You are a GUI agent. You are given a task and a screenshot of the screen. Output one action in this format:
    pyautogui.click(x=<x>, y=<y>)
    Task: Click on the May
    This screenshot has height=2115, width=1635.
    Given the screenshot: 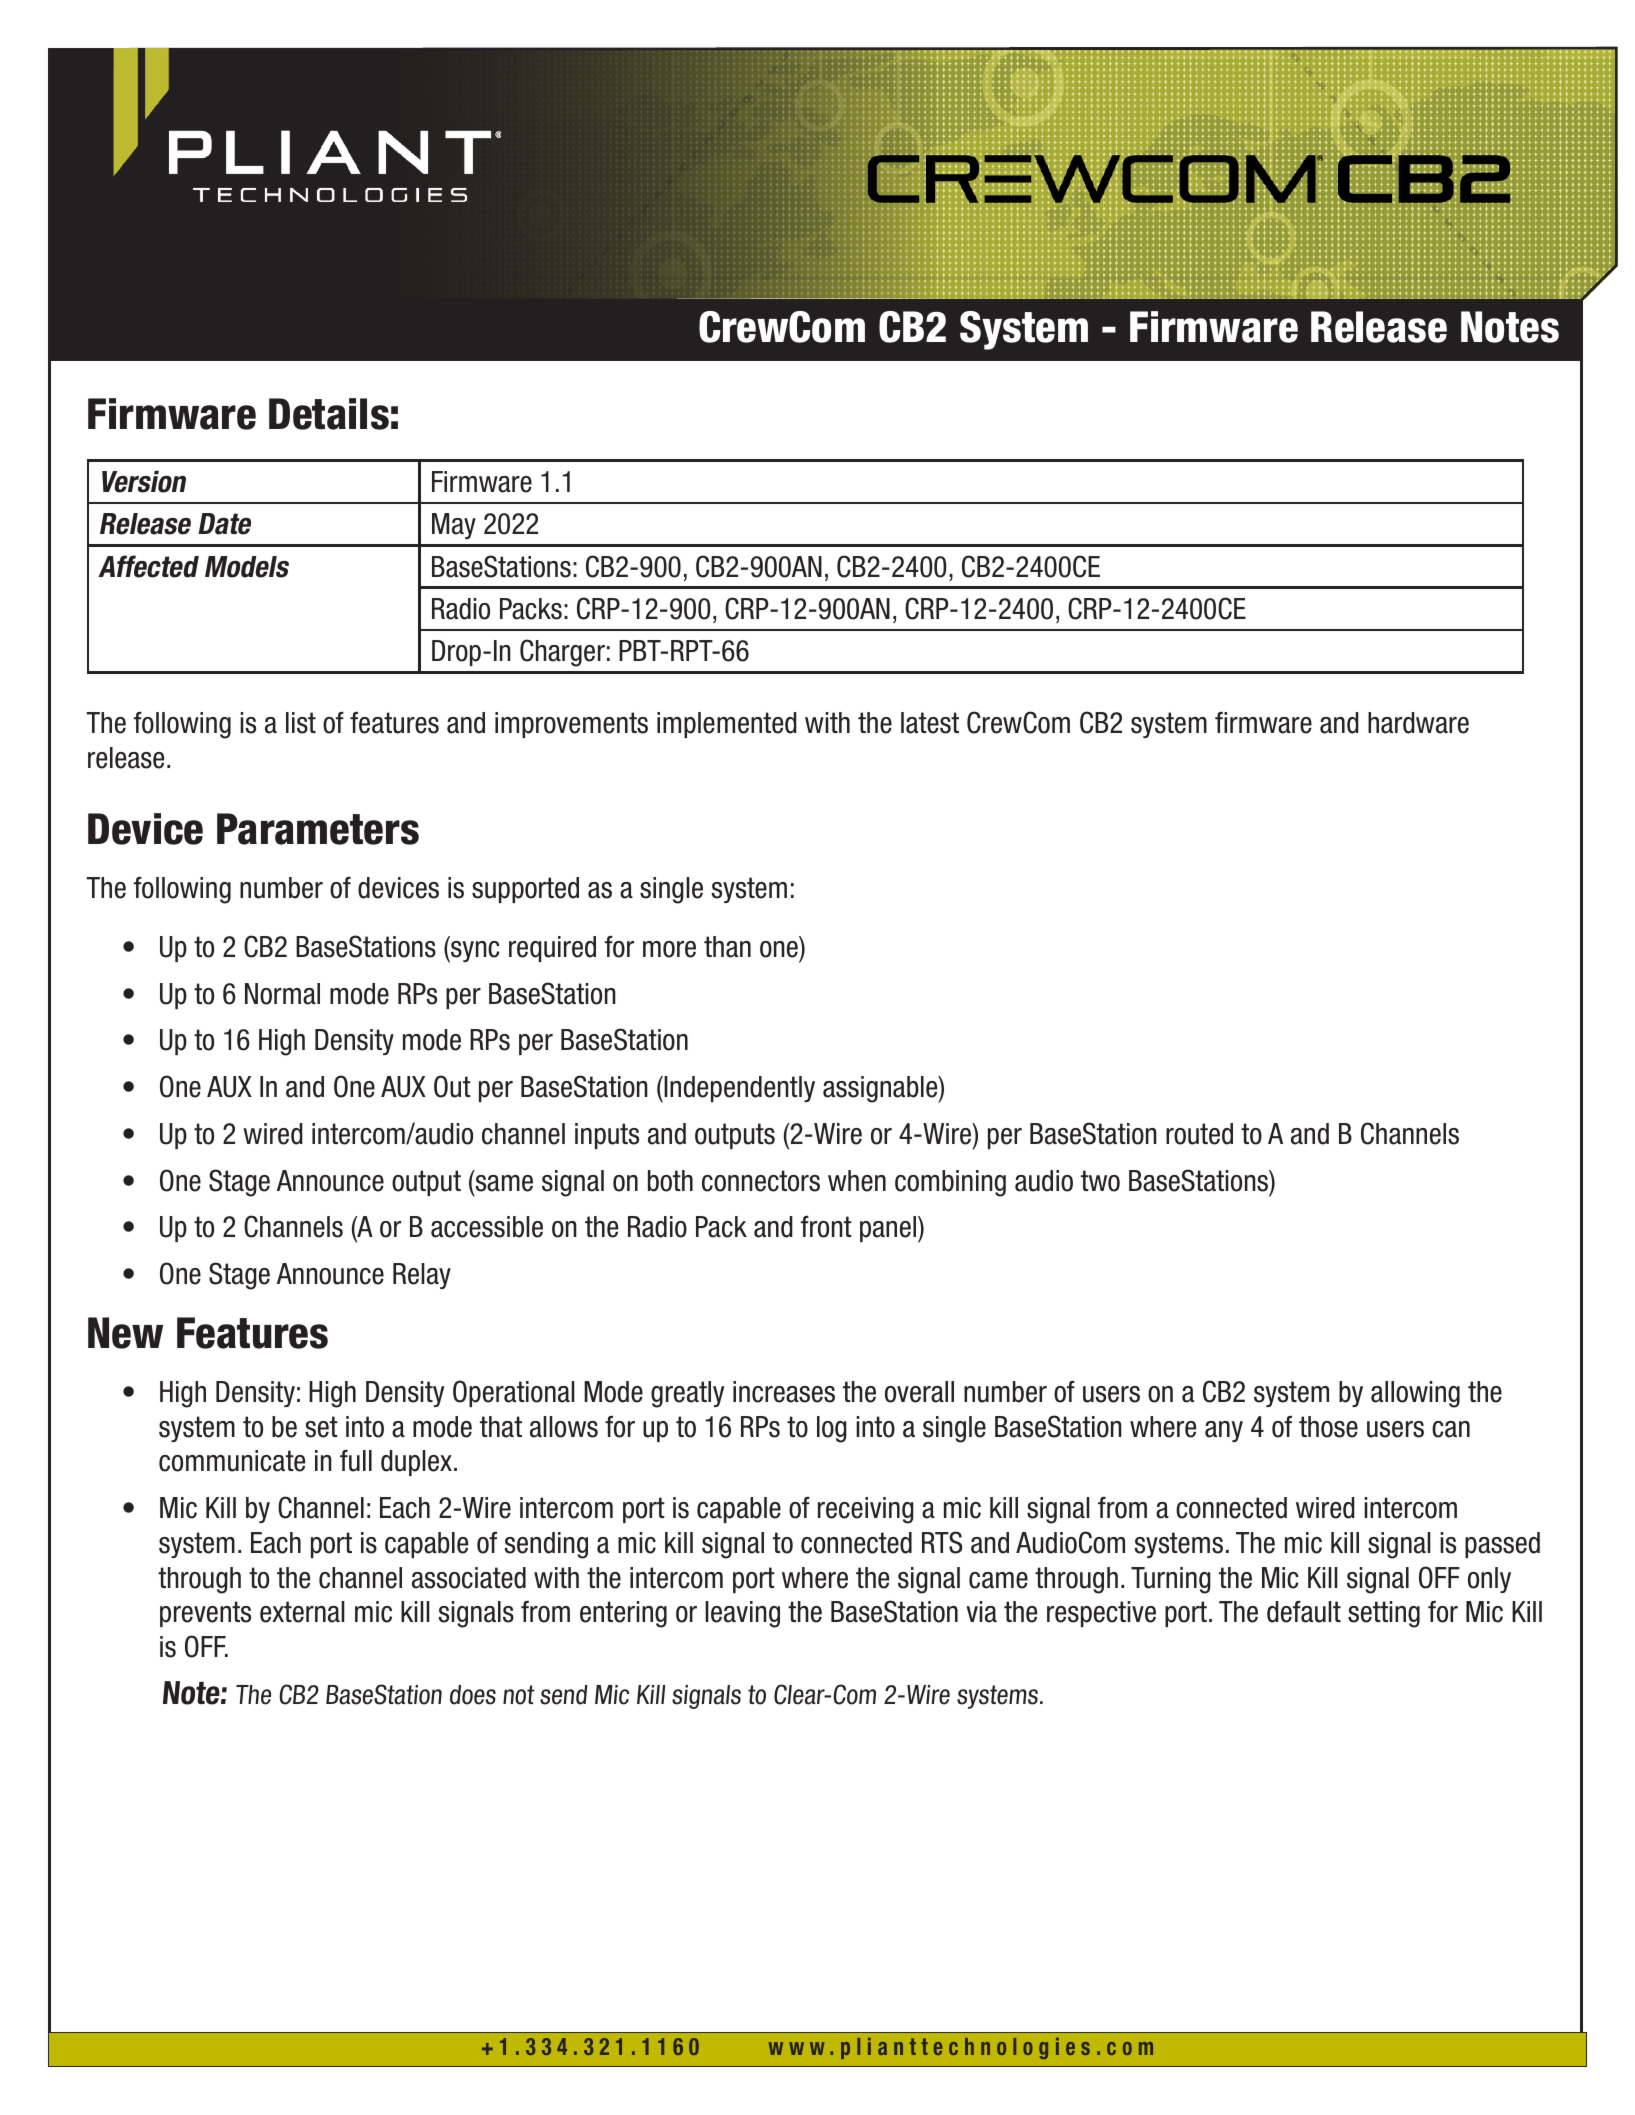 What is the action you would take?
    pyautogui.click(x=454, y=526)
